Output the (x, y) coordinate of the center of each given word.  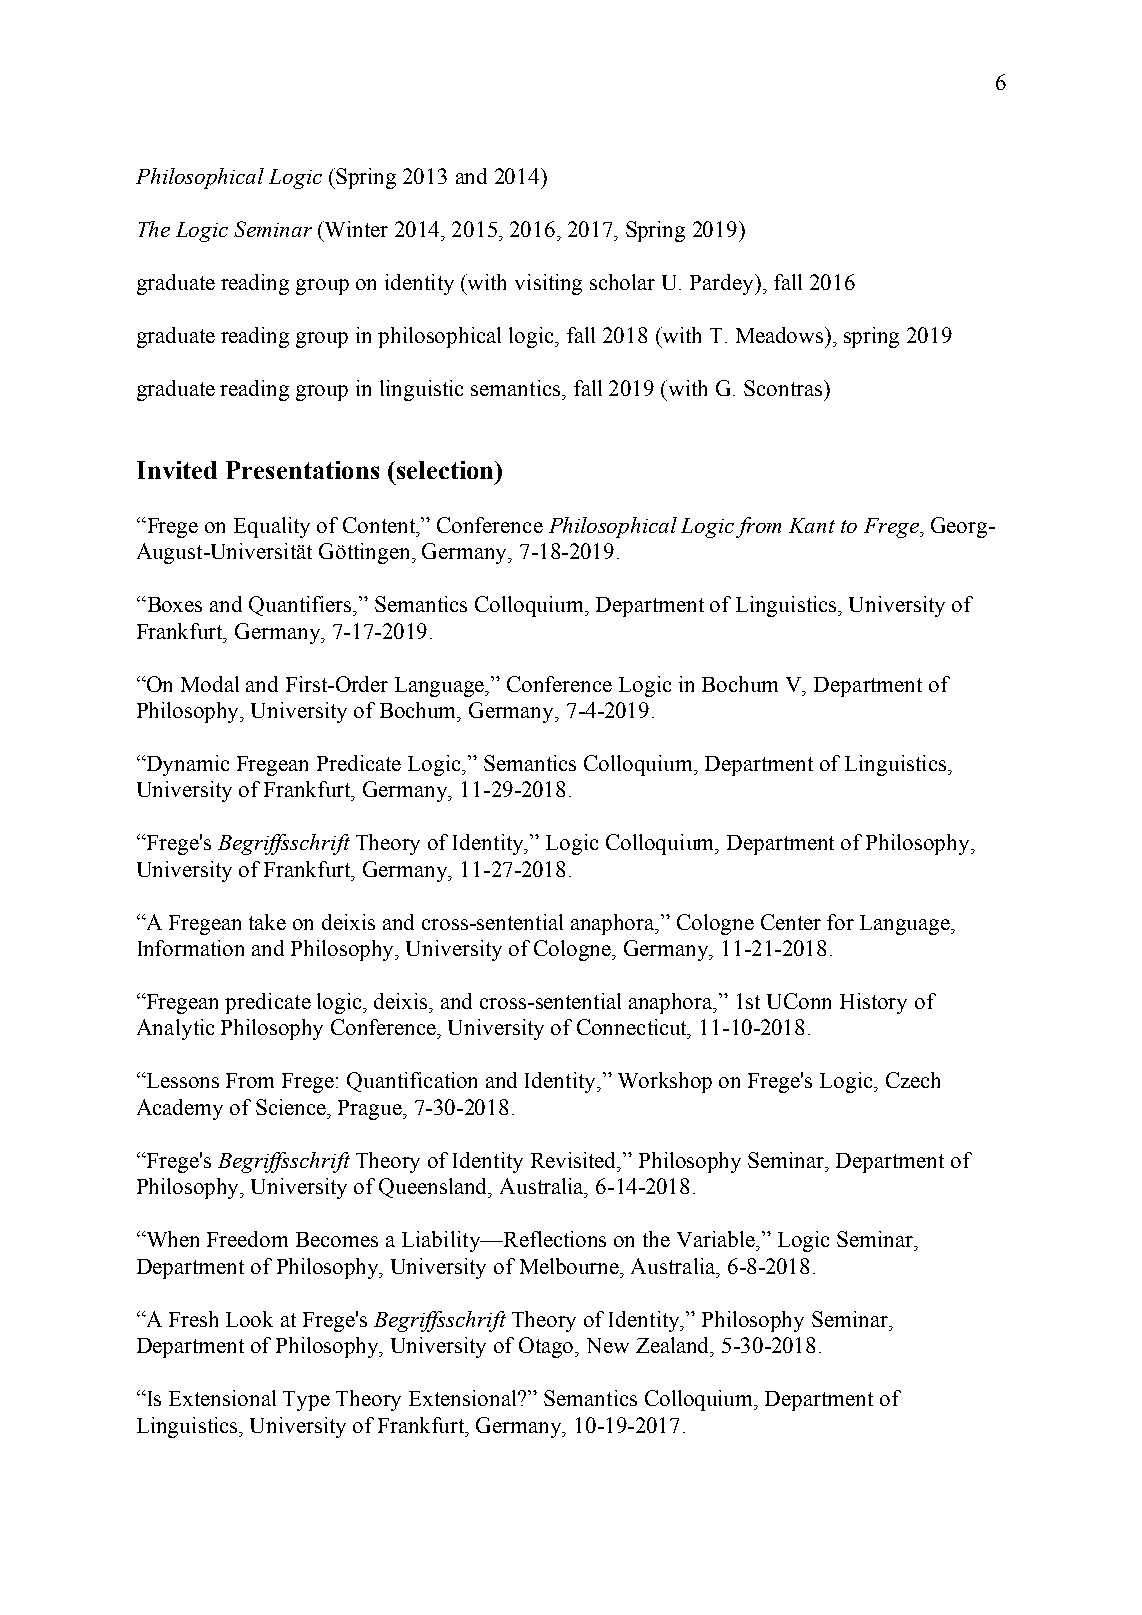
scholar (622, 282)
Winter (355, 229)
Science (292, 1107)
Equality (272, 527)
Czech (913, 1080)
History (873, 1003)
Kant (812, 525)
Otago (548, 1347)
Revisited (575, 1160)
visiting (548, 284)
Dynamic (186, 765)
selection (445, 470)
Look (249, 1319)
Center (791, 922)
